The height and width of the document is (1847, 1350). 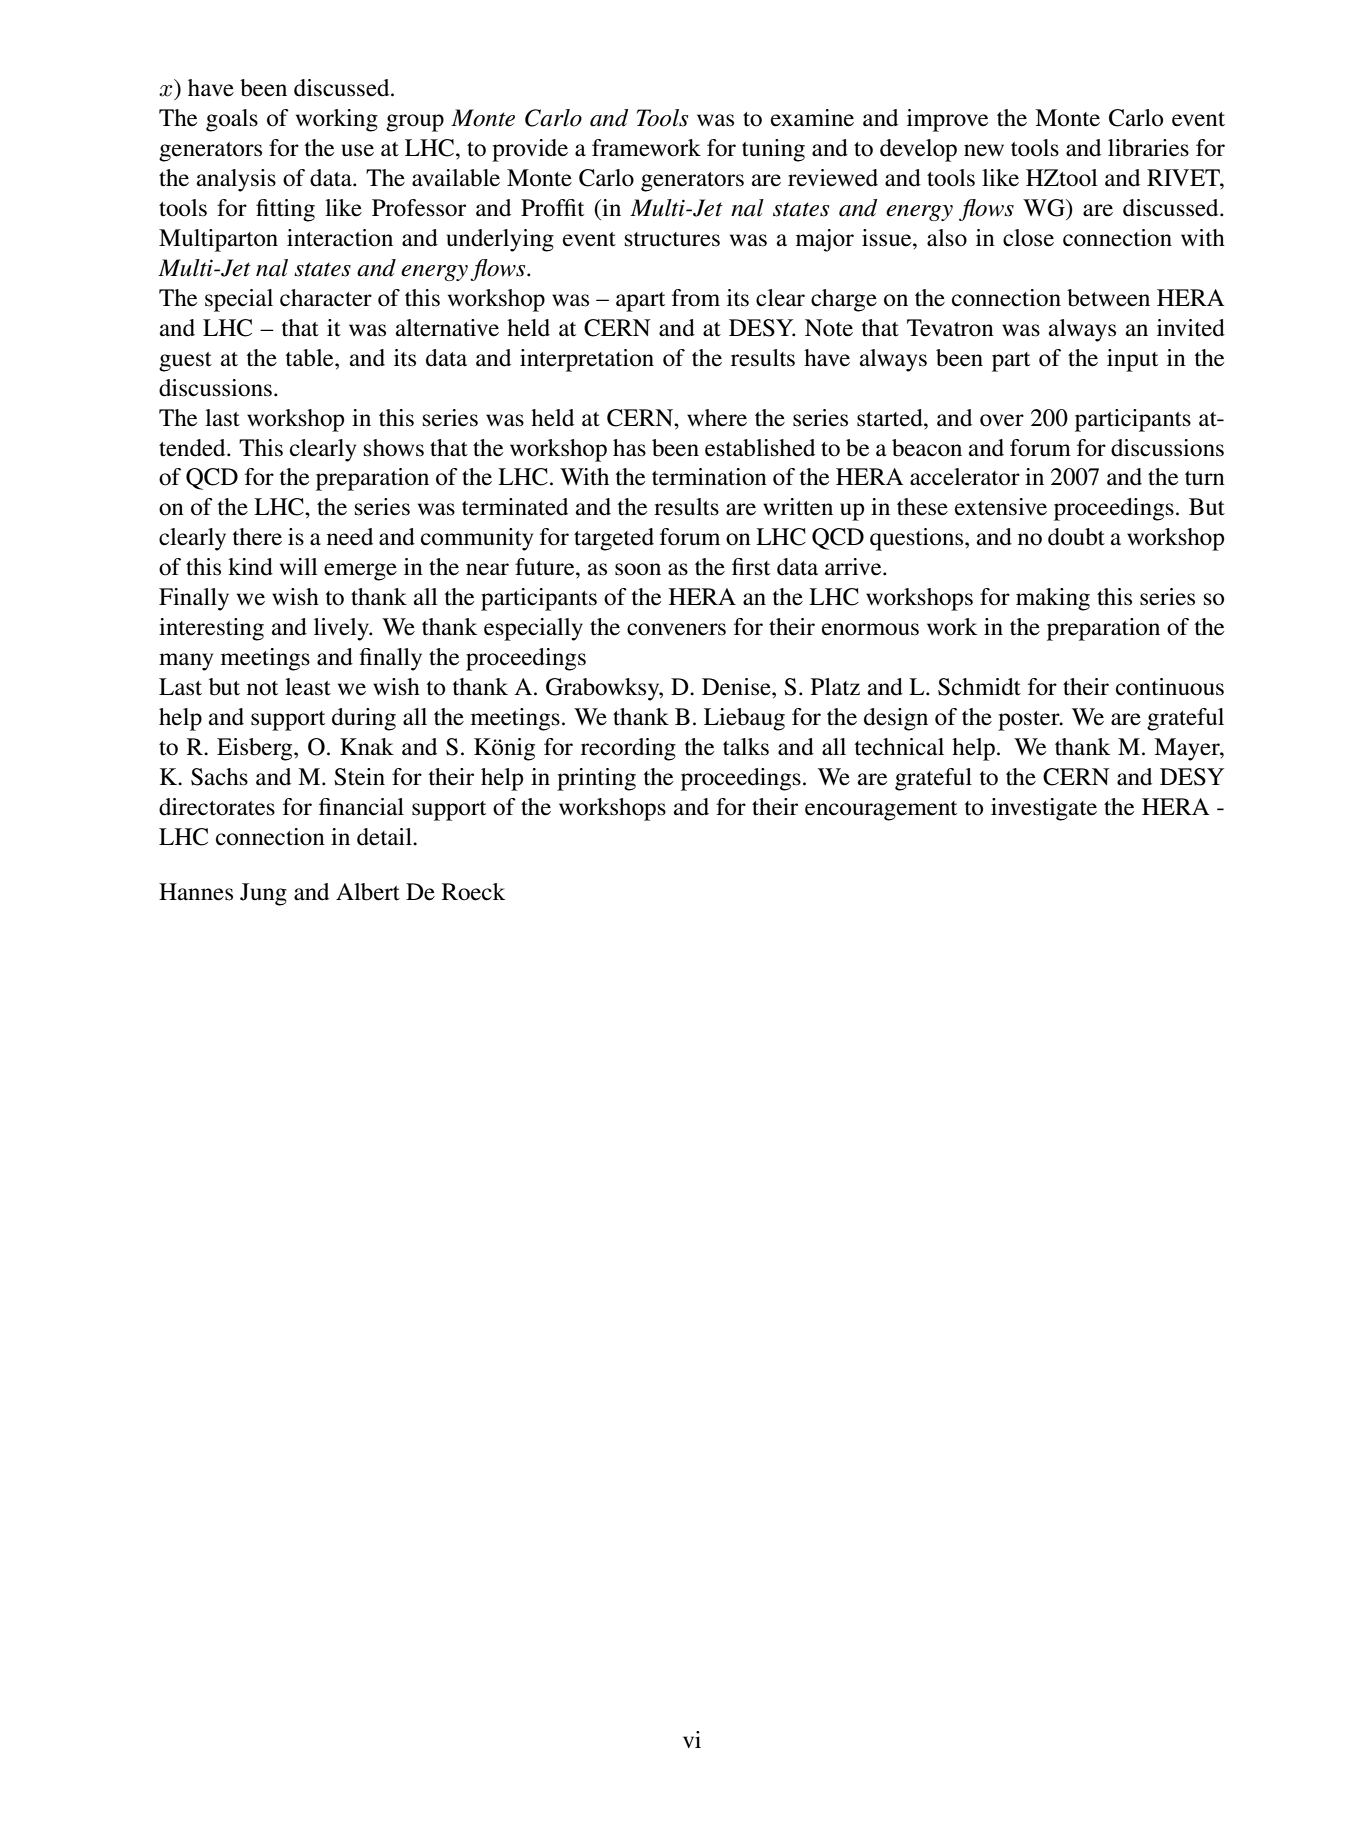 What do you see at coordinates (263, 894) in the document?
I see `Jung` at bounding box center [263, 894].
